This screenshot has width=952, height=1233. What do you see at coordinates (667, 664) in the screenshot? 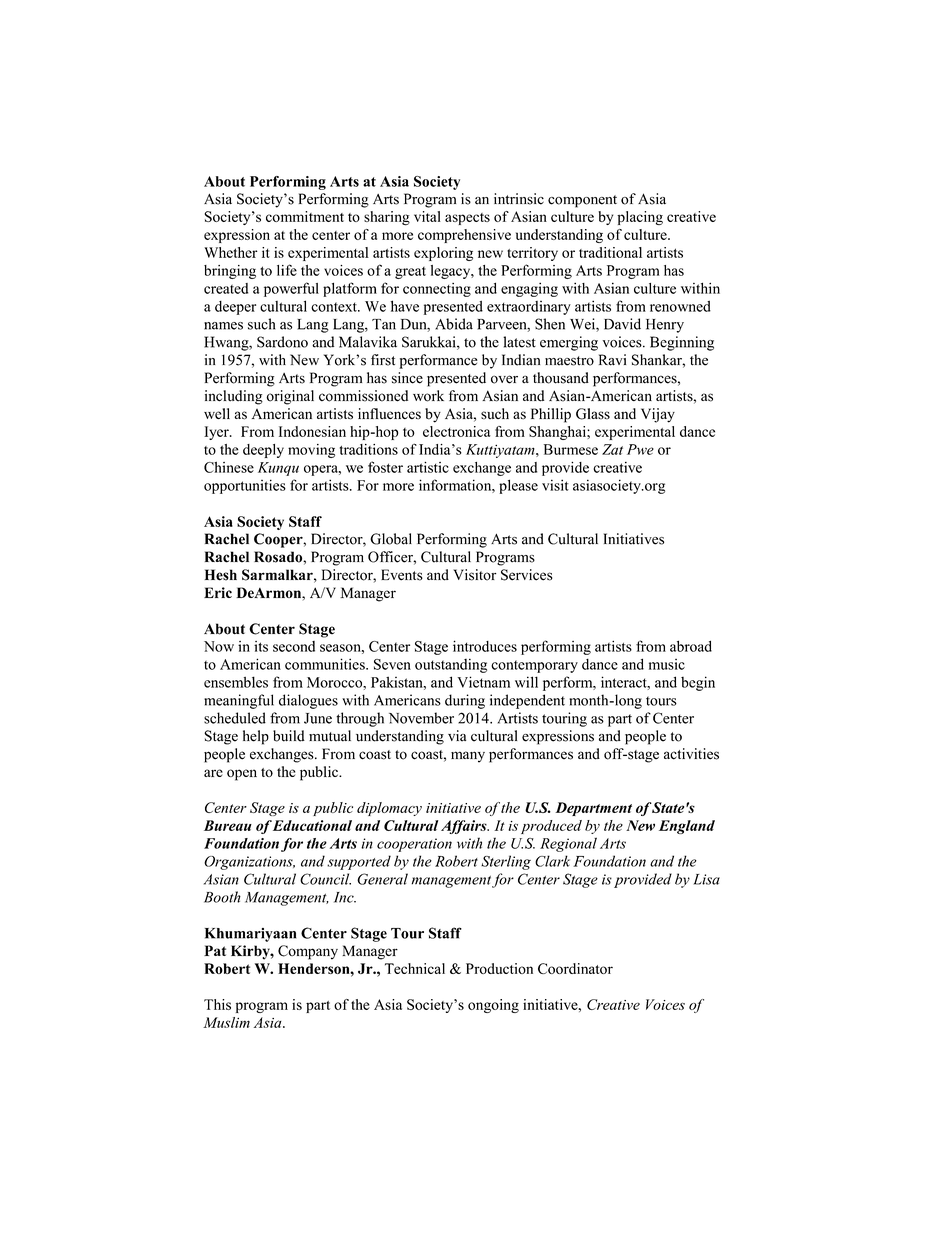
I see `music` at bounding box center [667, 664].
